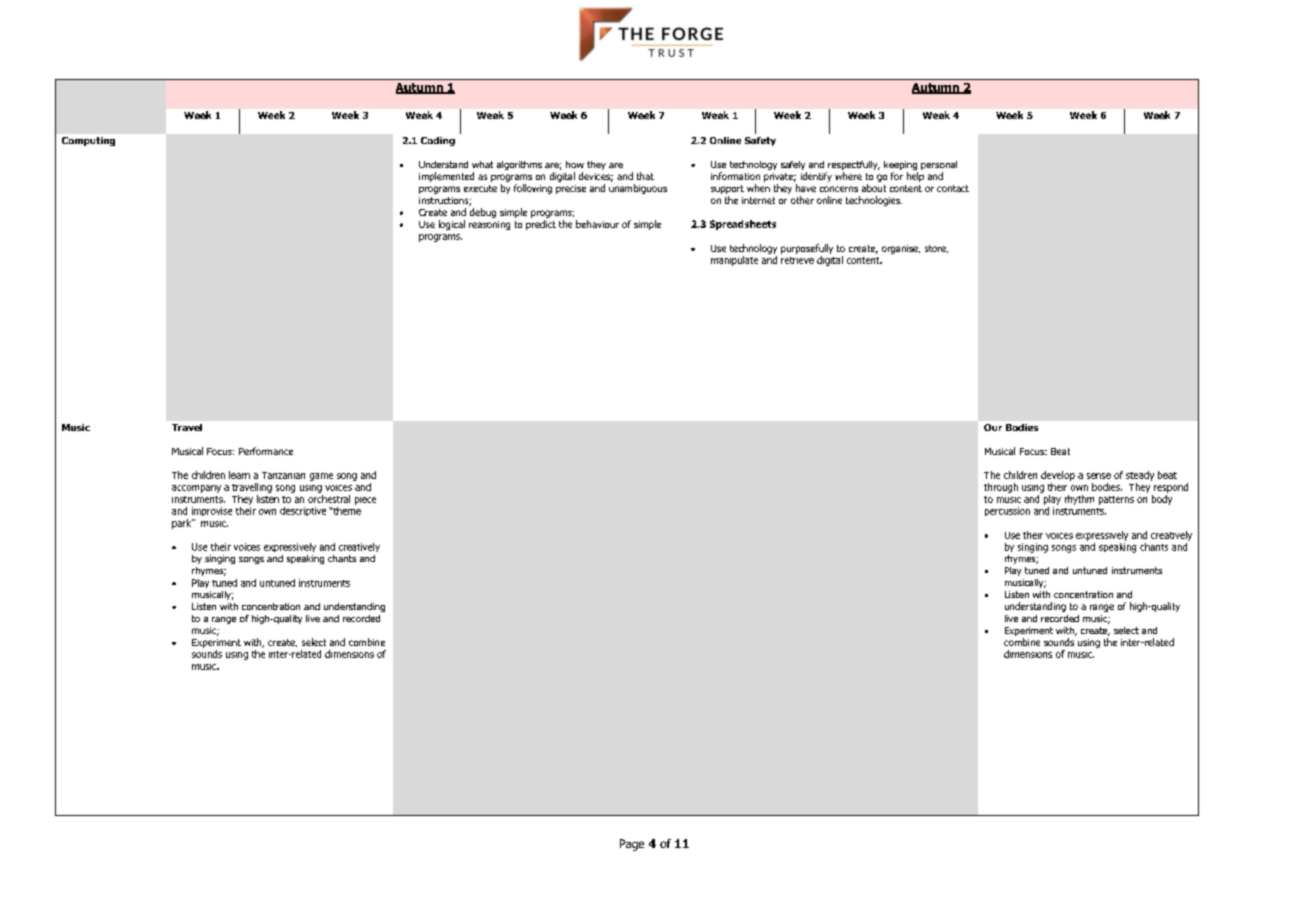  Describe the element at coordinates (632, 845) in the screenshot. I see `Page` at that location.
